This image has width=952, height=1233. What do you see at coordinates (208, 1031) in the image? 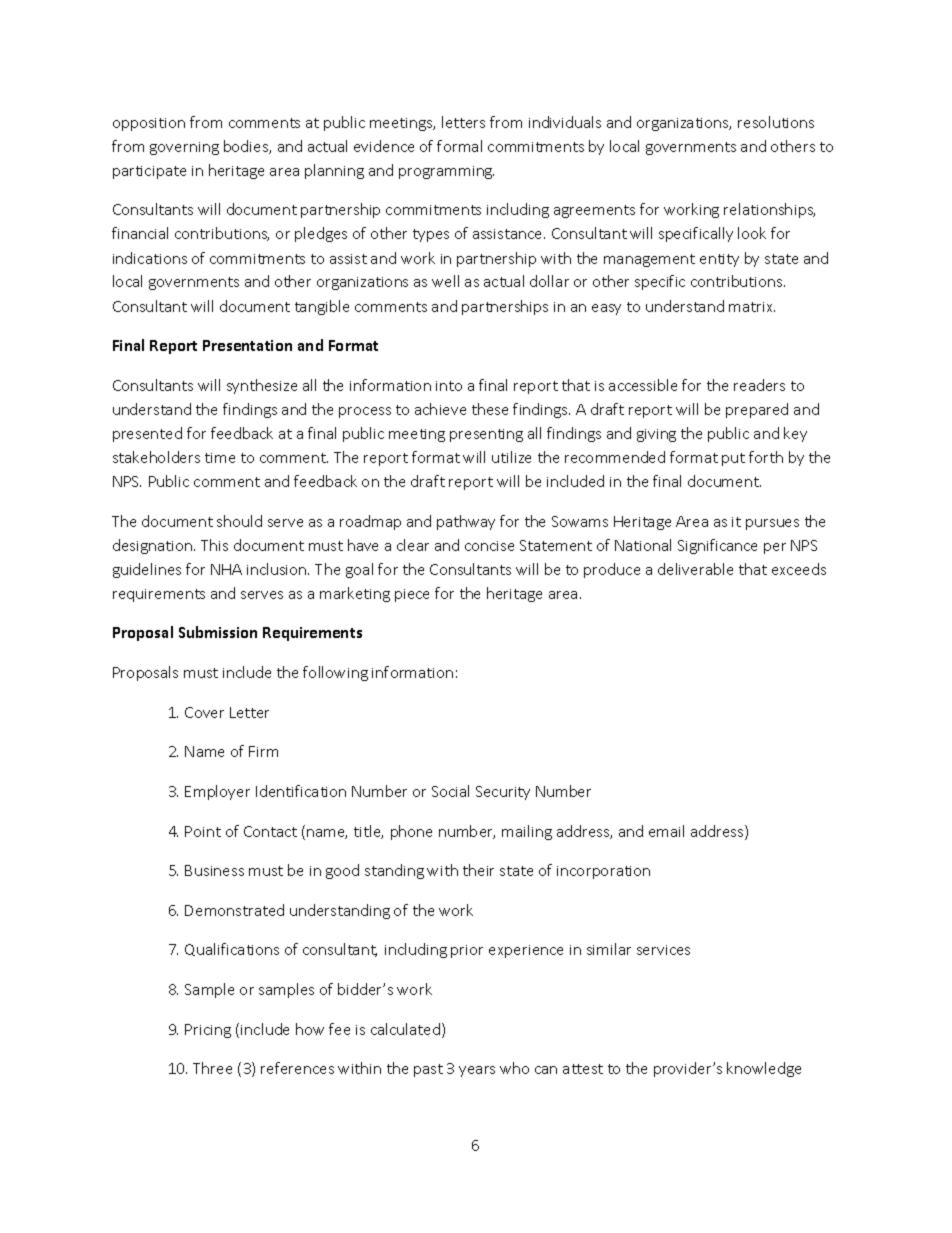
I see `Pricing` at bounding box center [208, 1031].
